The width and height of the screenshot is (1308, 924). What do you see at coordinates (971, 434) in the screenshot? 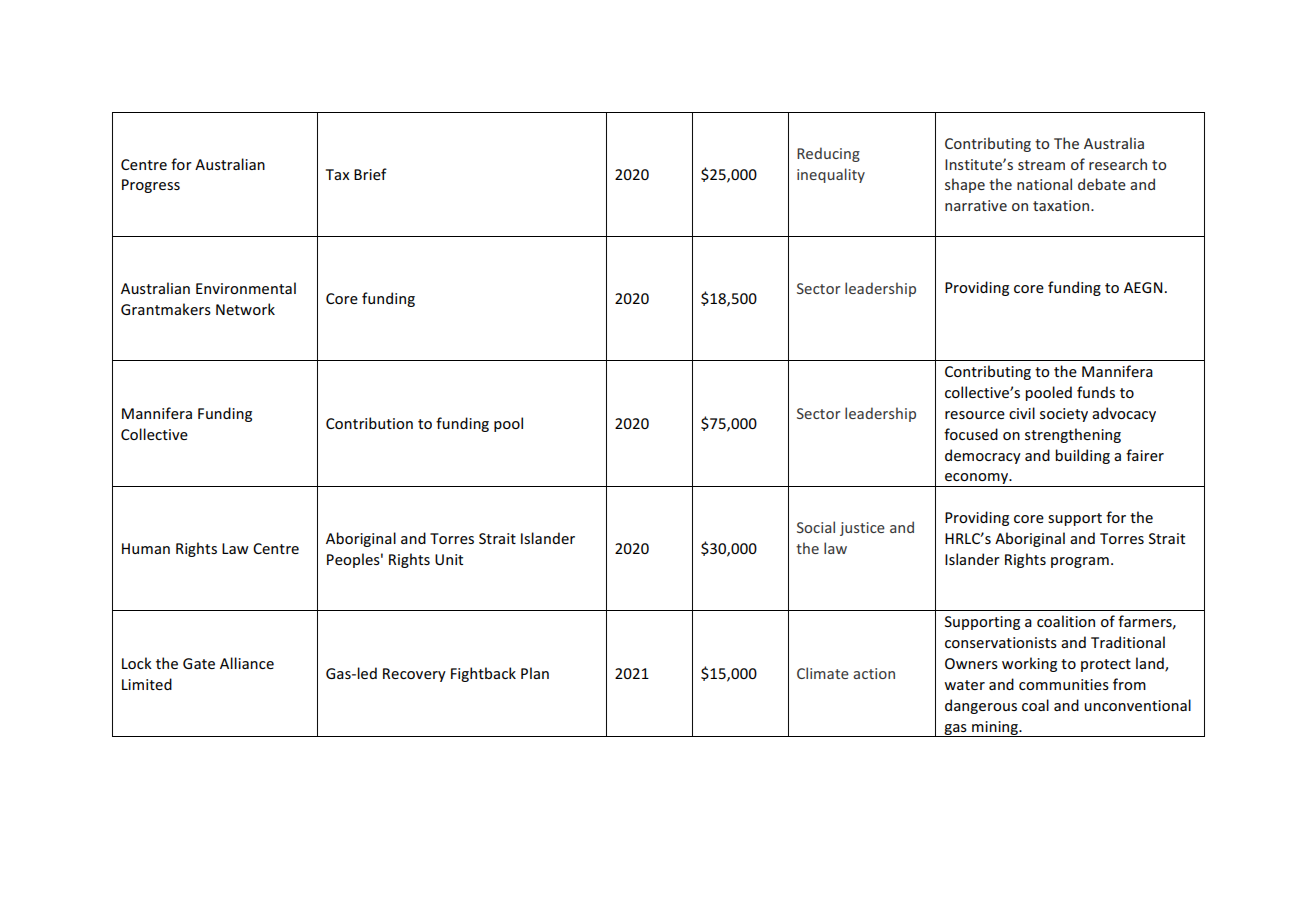
I see `focused` at bounding box center [971, 434].
